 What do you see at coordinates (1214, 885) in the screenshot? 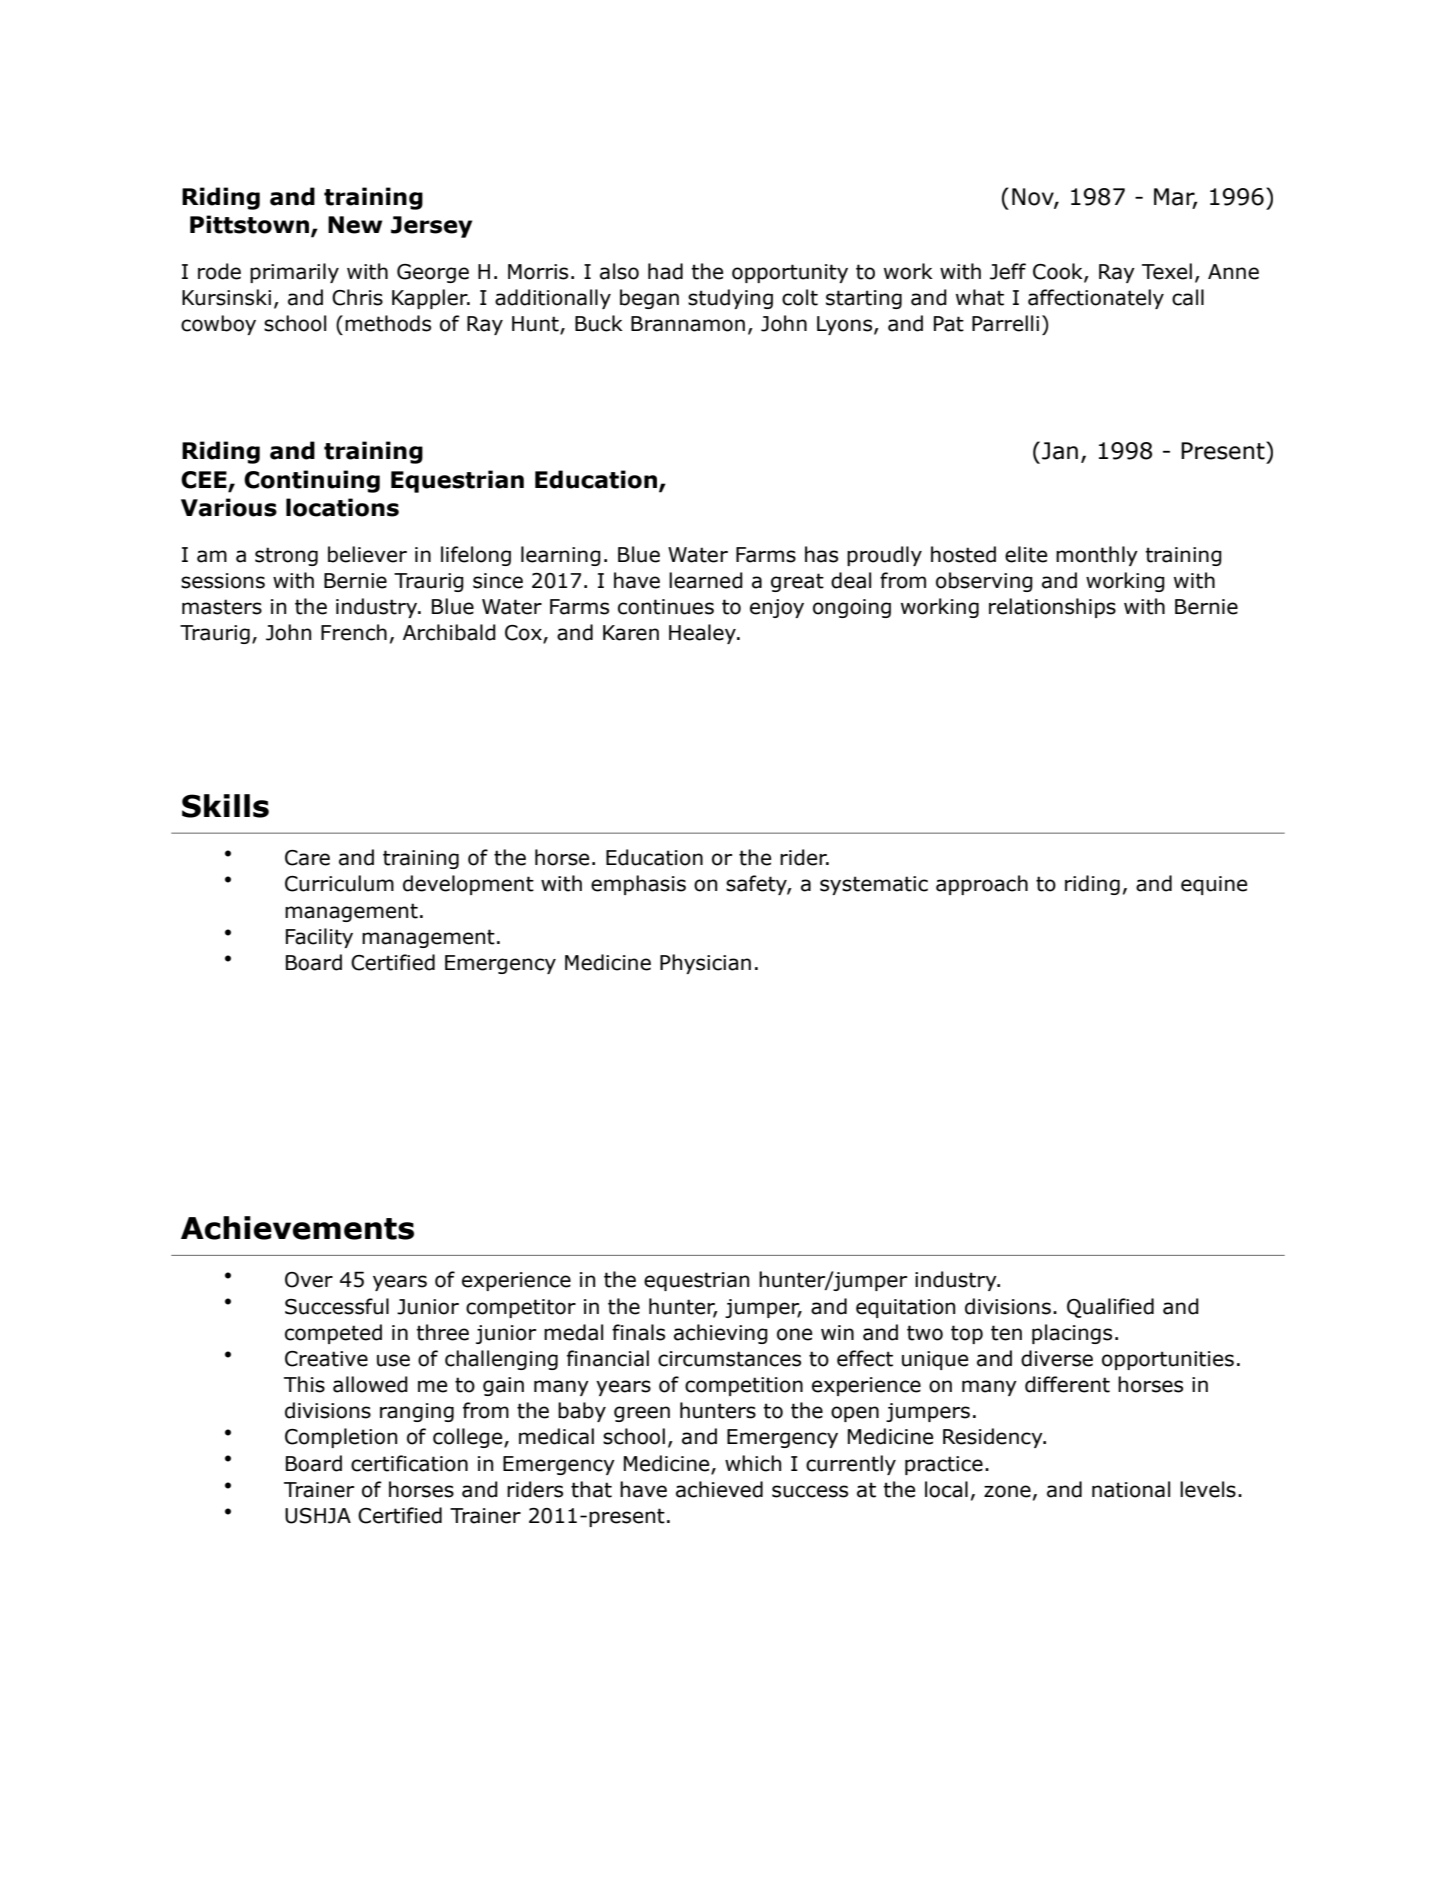
I see `equine` at bounding box center [1214, 885].
